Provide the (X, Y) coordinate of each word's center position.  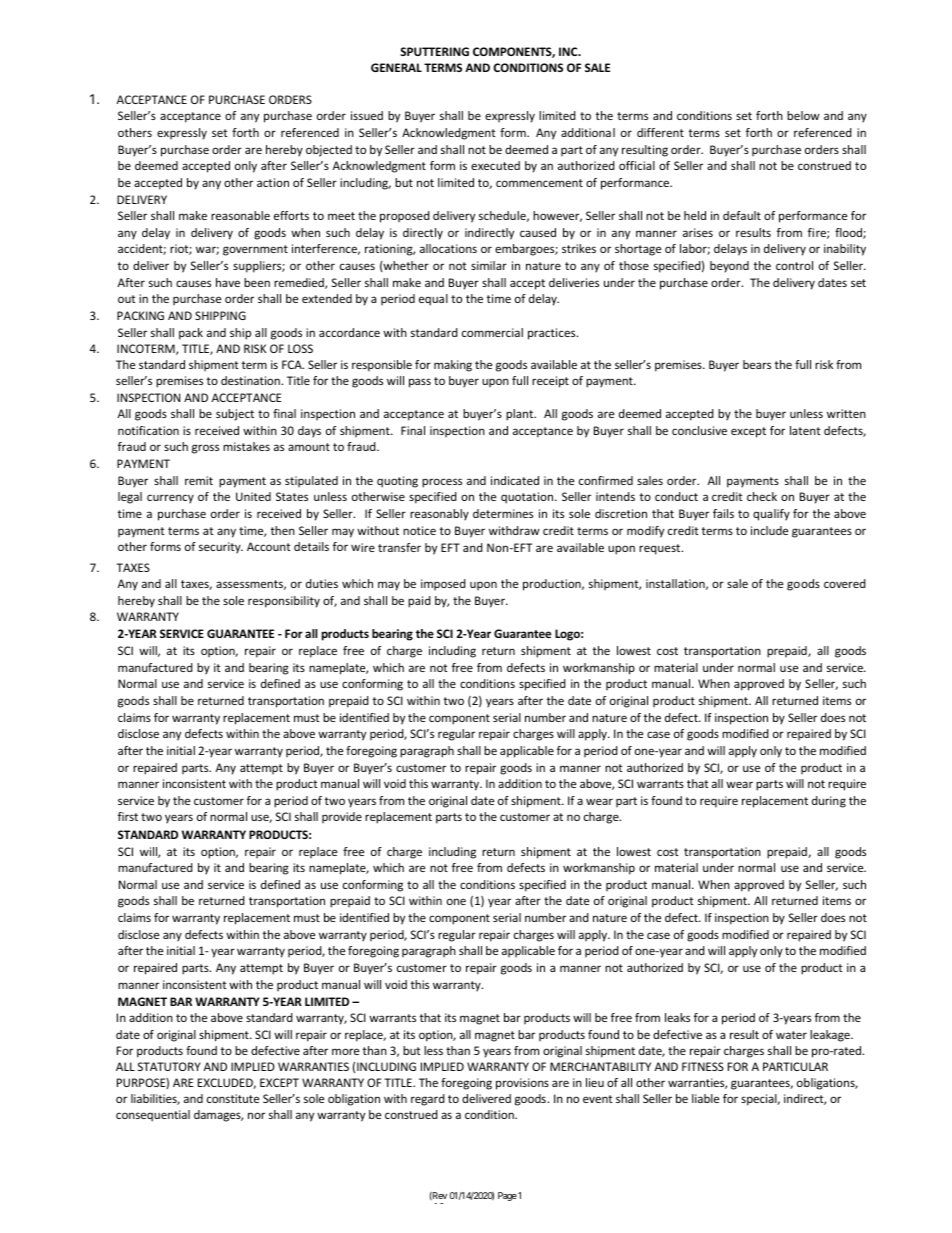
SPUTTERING (434, 51)
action (273, 182)
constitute (233, 1098)
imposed (443, 584)
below (803, 115)
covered (845, 583)
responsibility (284, 602)
